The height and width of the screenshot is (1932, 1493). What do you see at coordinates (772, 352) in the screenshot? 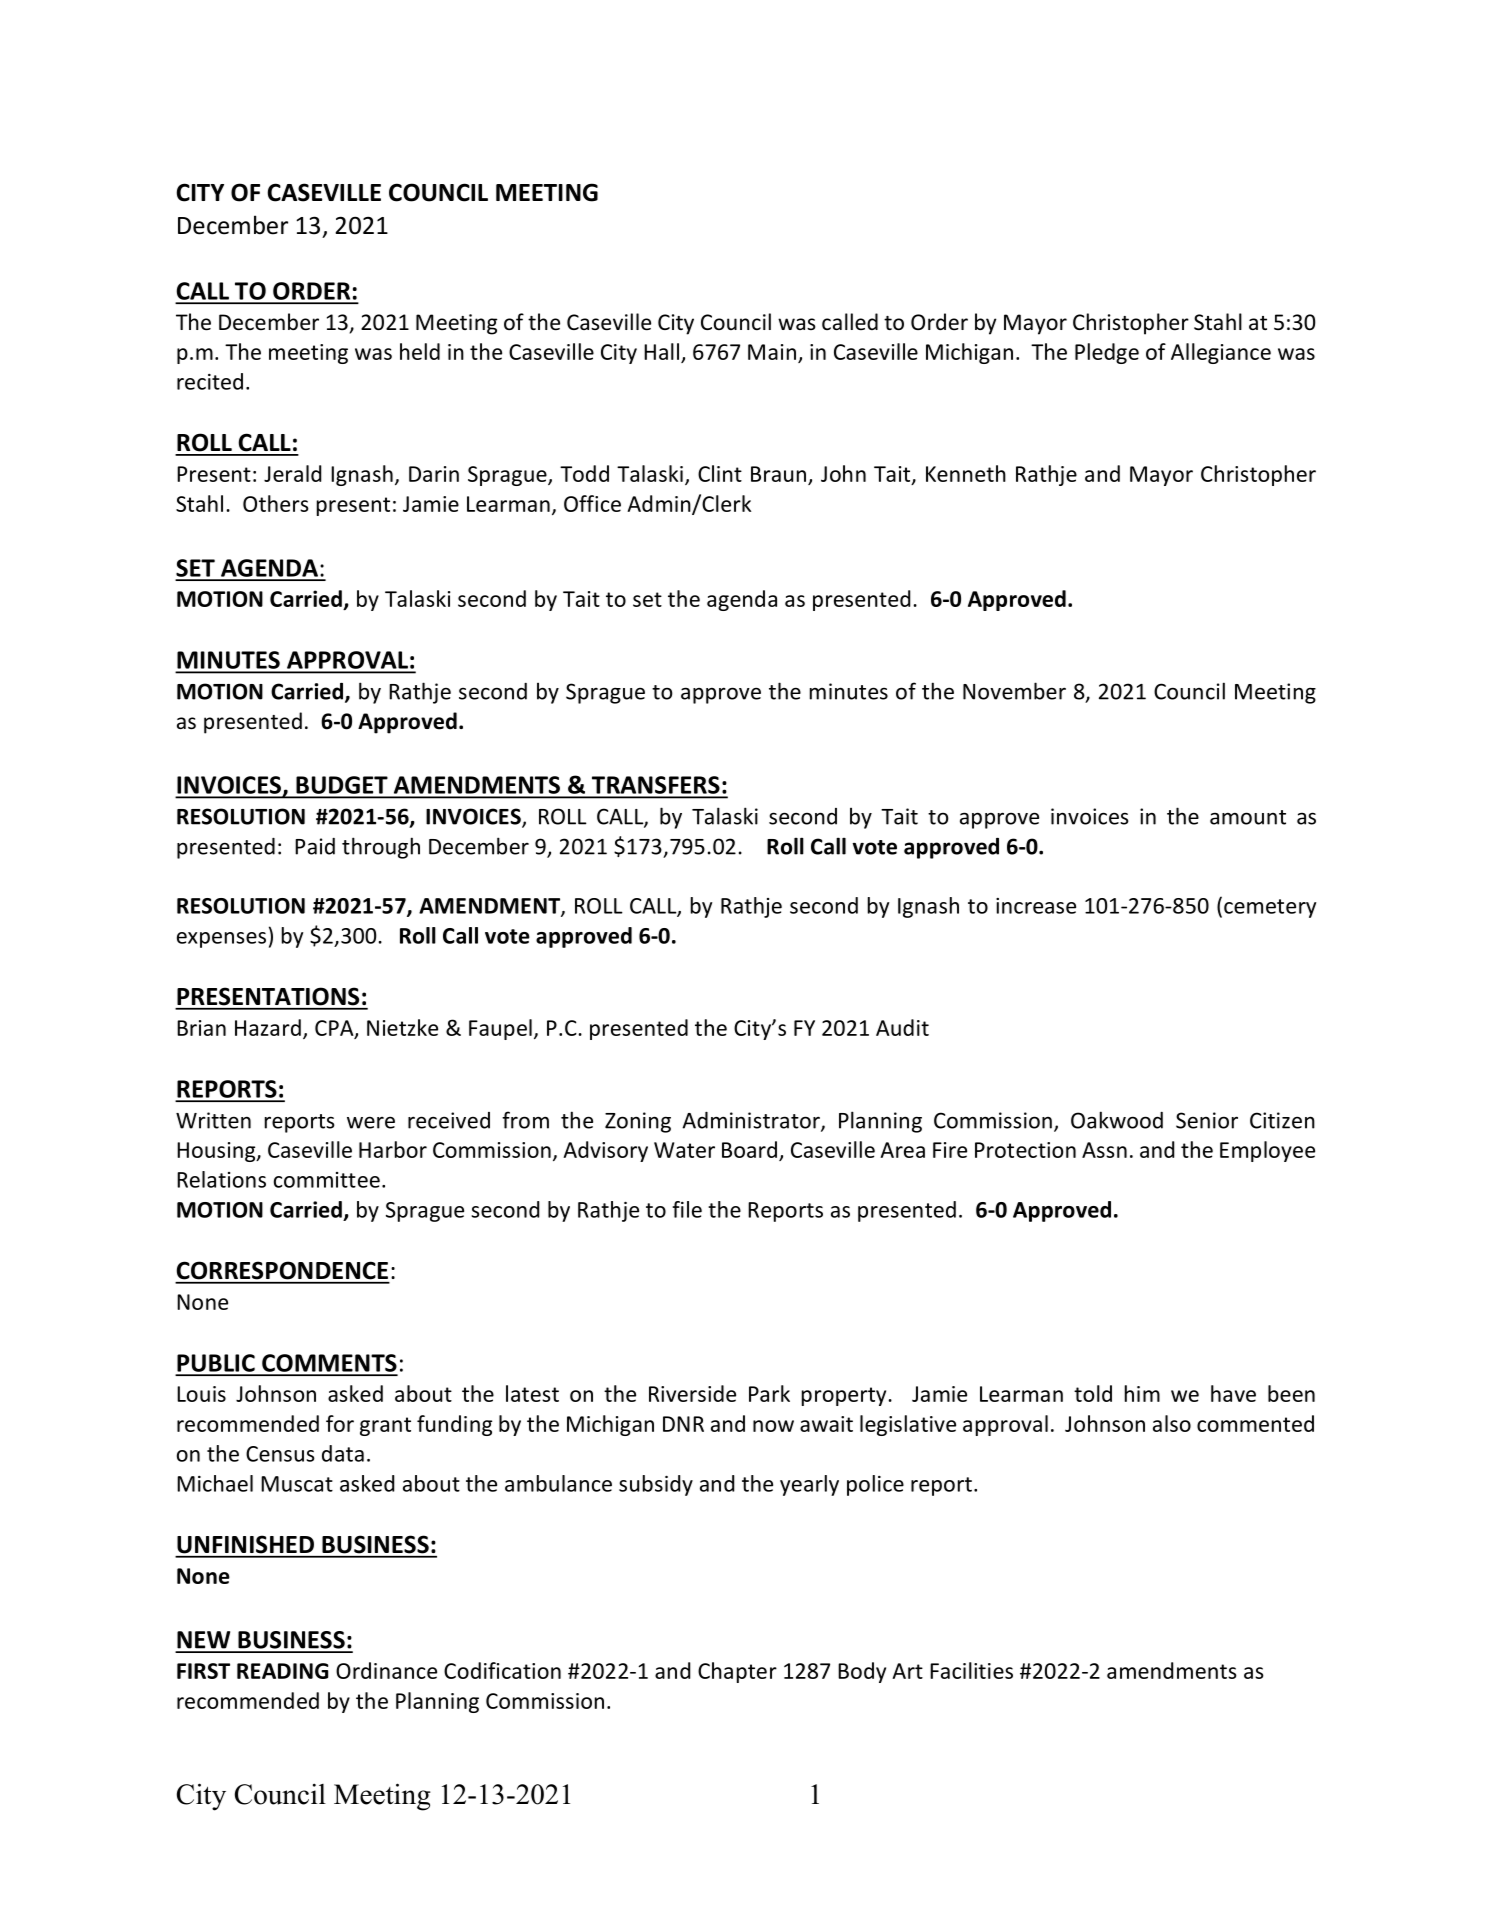
I see `Main` at bounding box center [772, 352].
